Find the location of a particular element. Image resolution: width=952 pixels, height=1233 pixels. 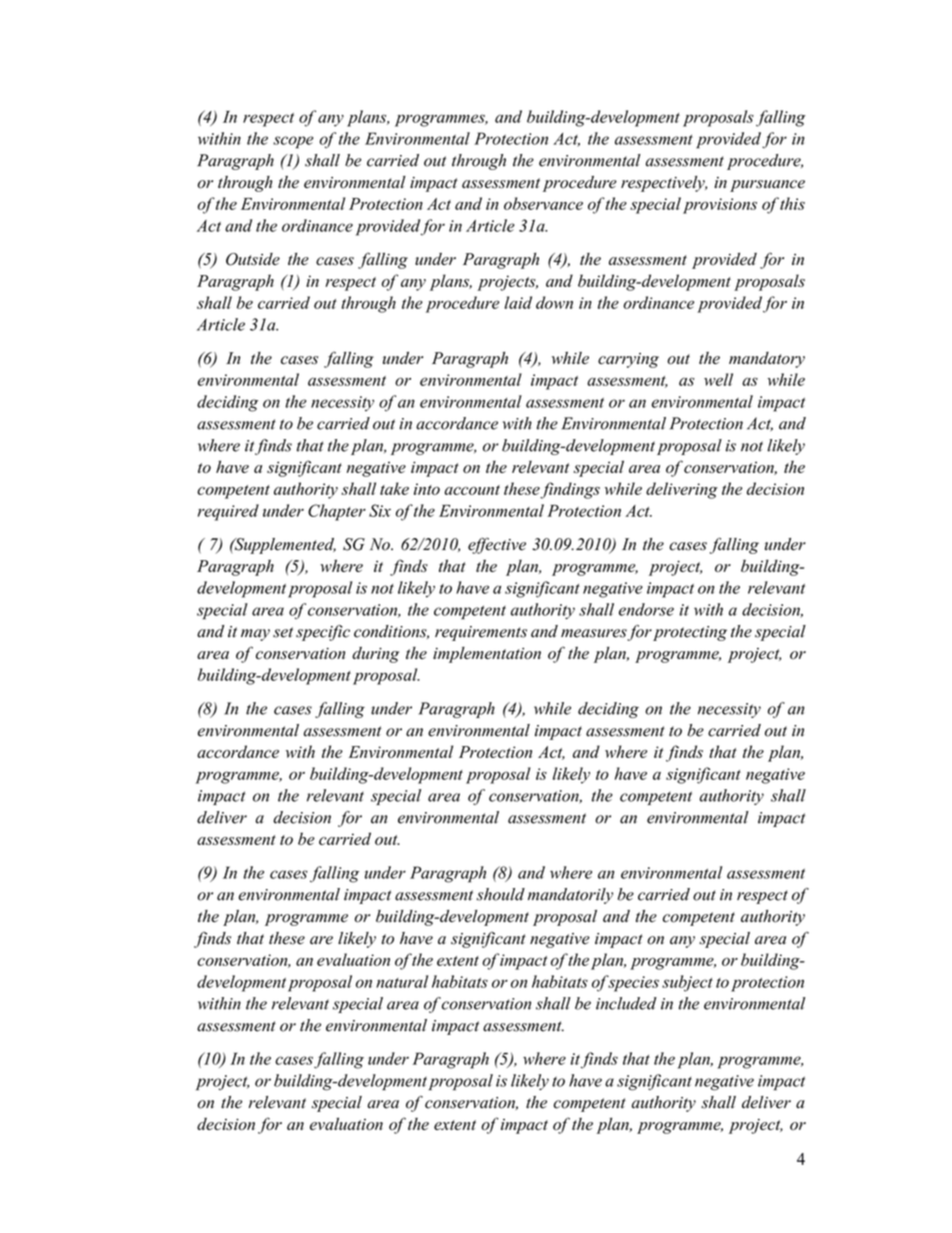

account is located at coordinates (472, 490).
